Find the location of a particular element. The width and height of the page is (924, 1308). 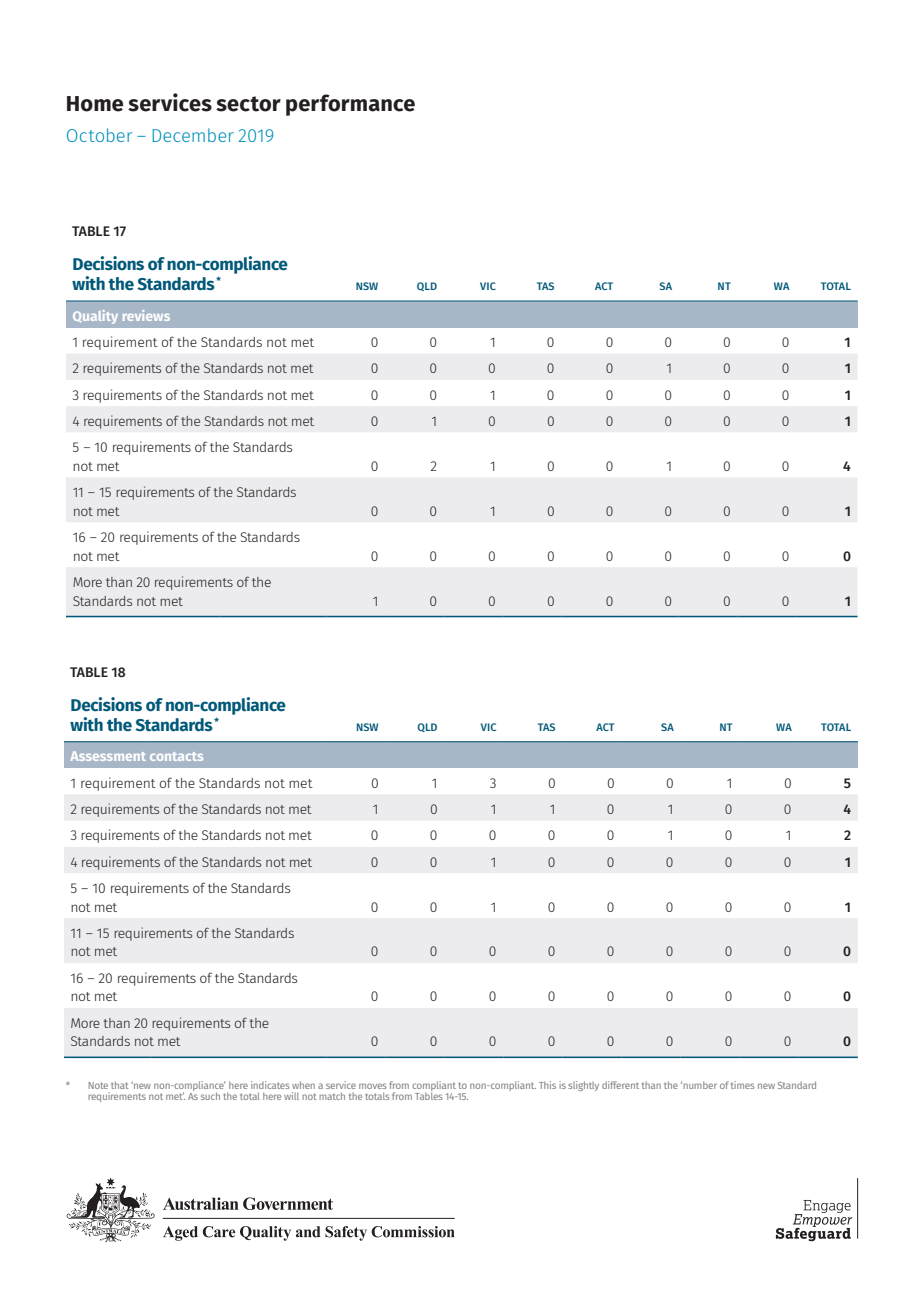

Assessment is located at coordinates (108, 756).
